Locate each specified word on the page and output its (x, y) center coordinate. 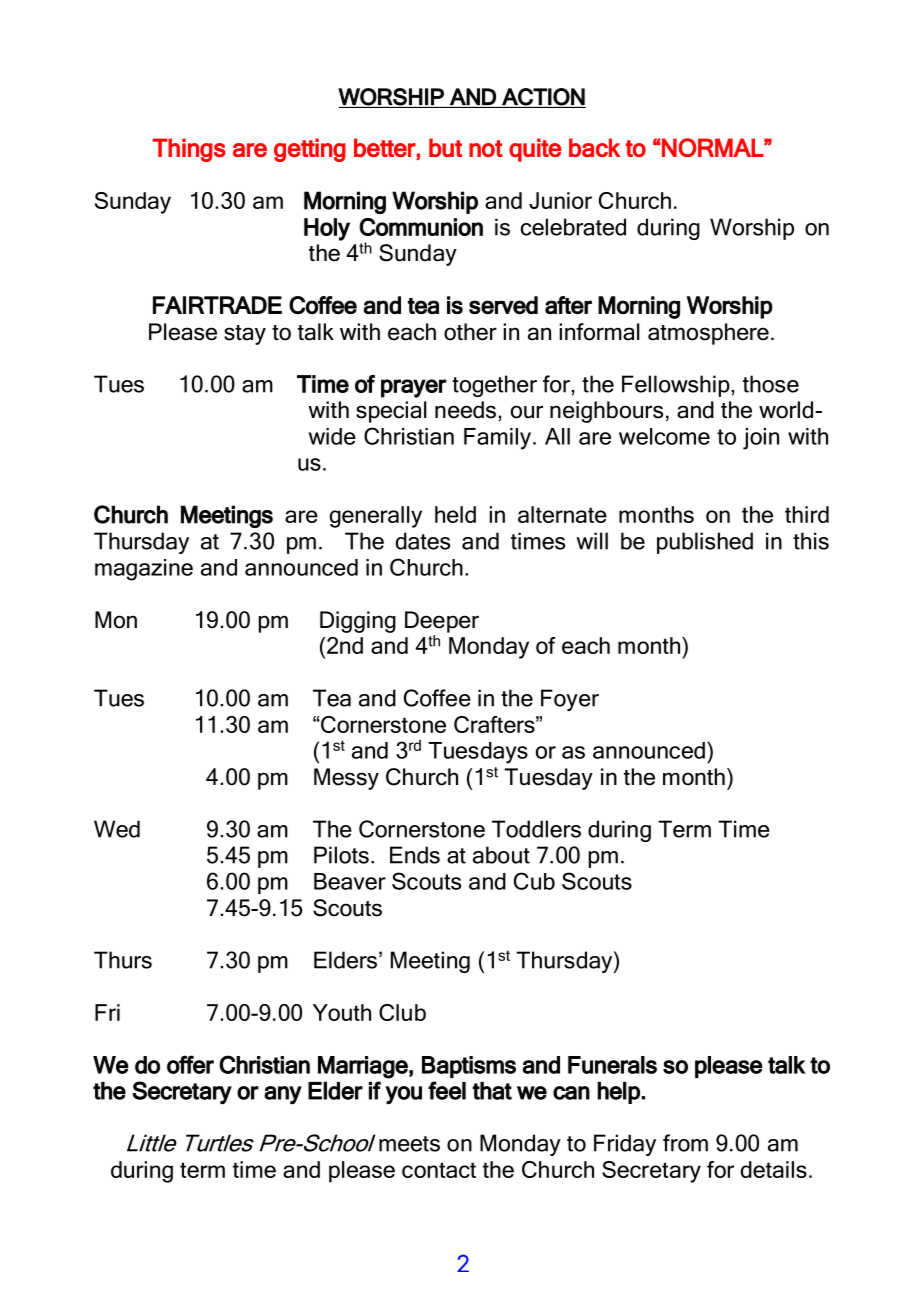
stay (245, 335)
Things (189, 150)
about (501, 855)
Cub (534, 881)
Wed (117, 829)
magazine (144, 570)
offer (190, 1064)
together (494, 386)
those (771, 384)
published (705, 543)
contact (439, 1170)
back (594, 147)
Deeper (442, 622)
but (445, 147)
